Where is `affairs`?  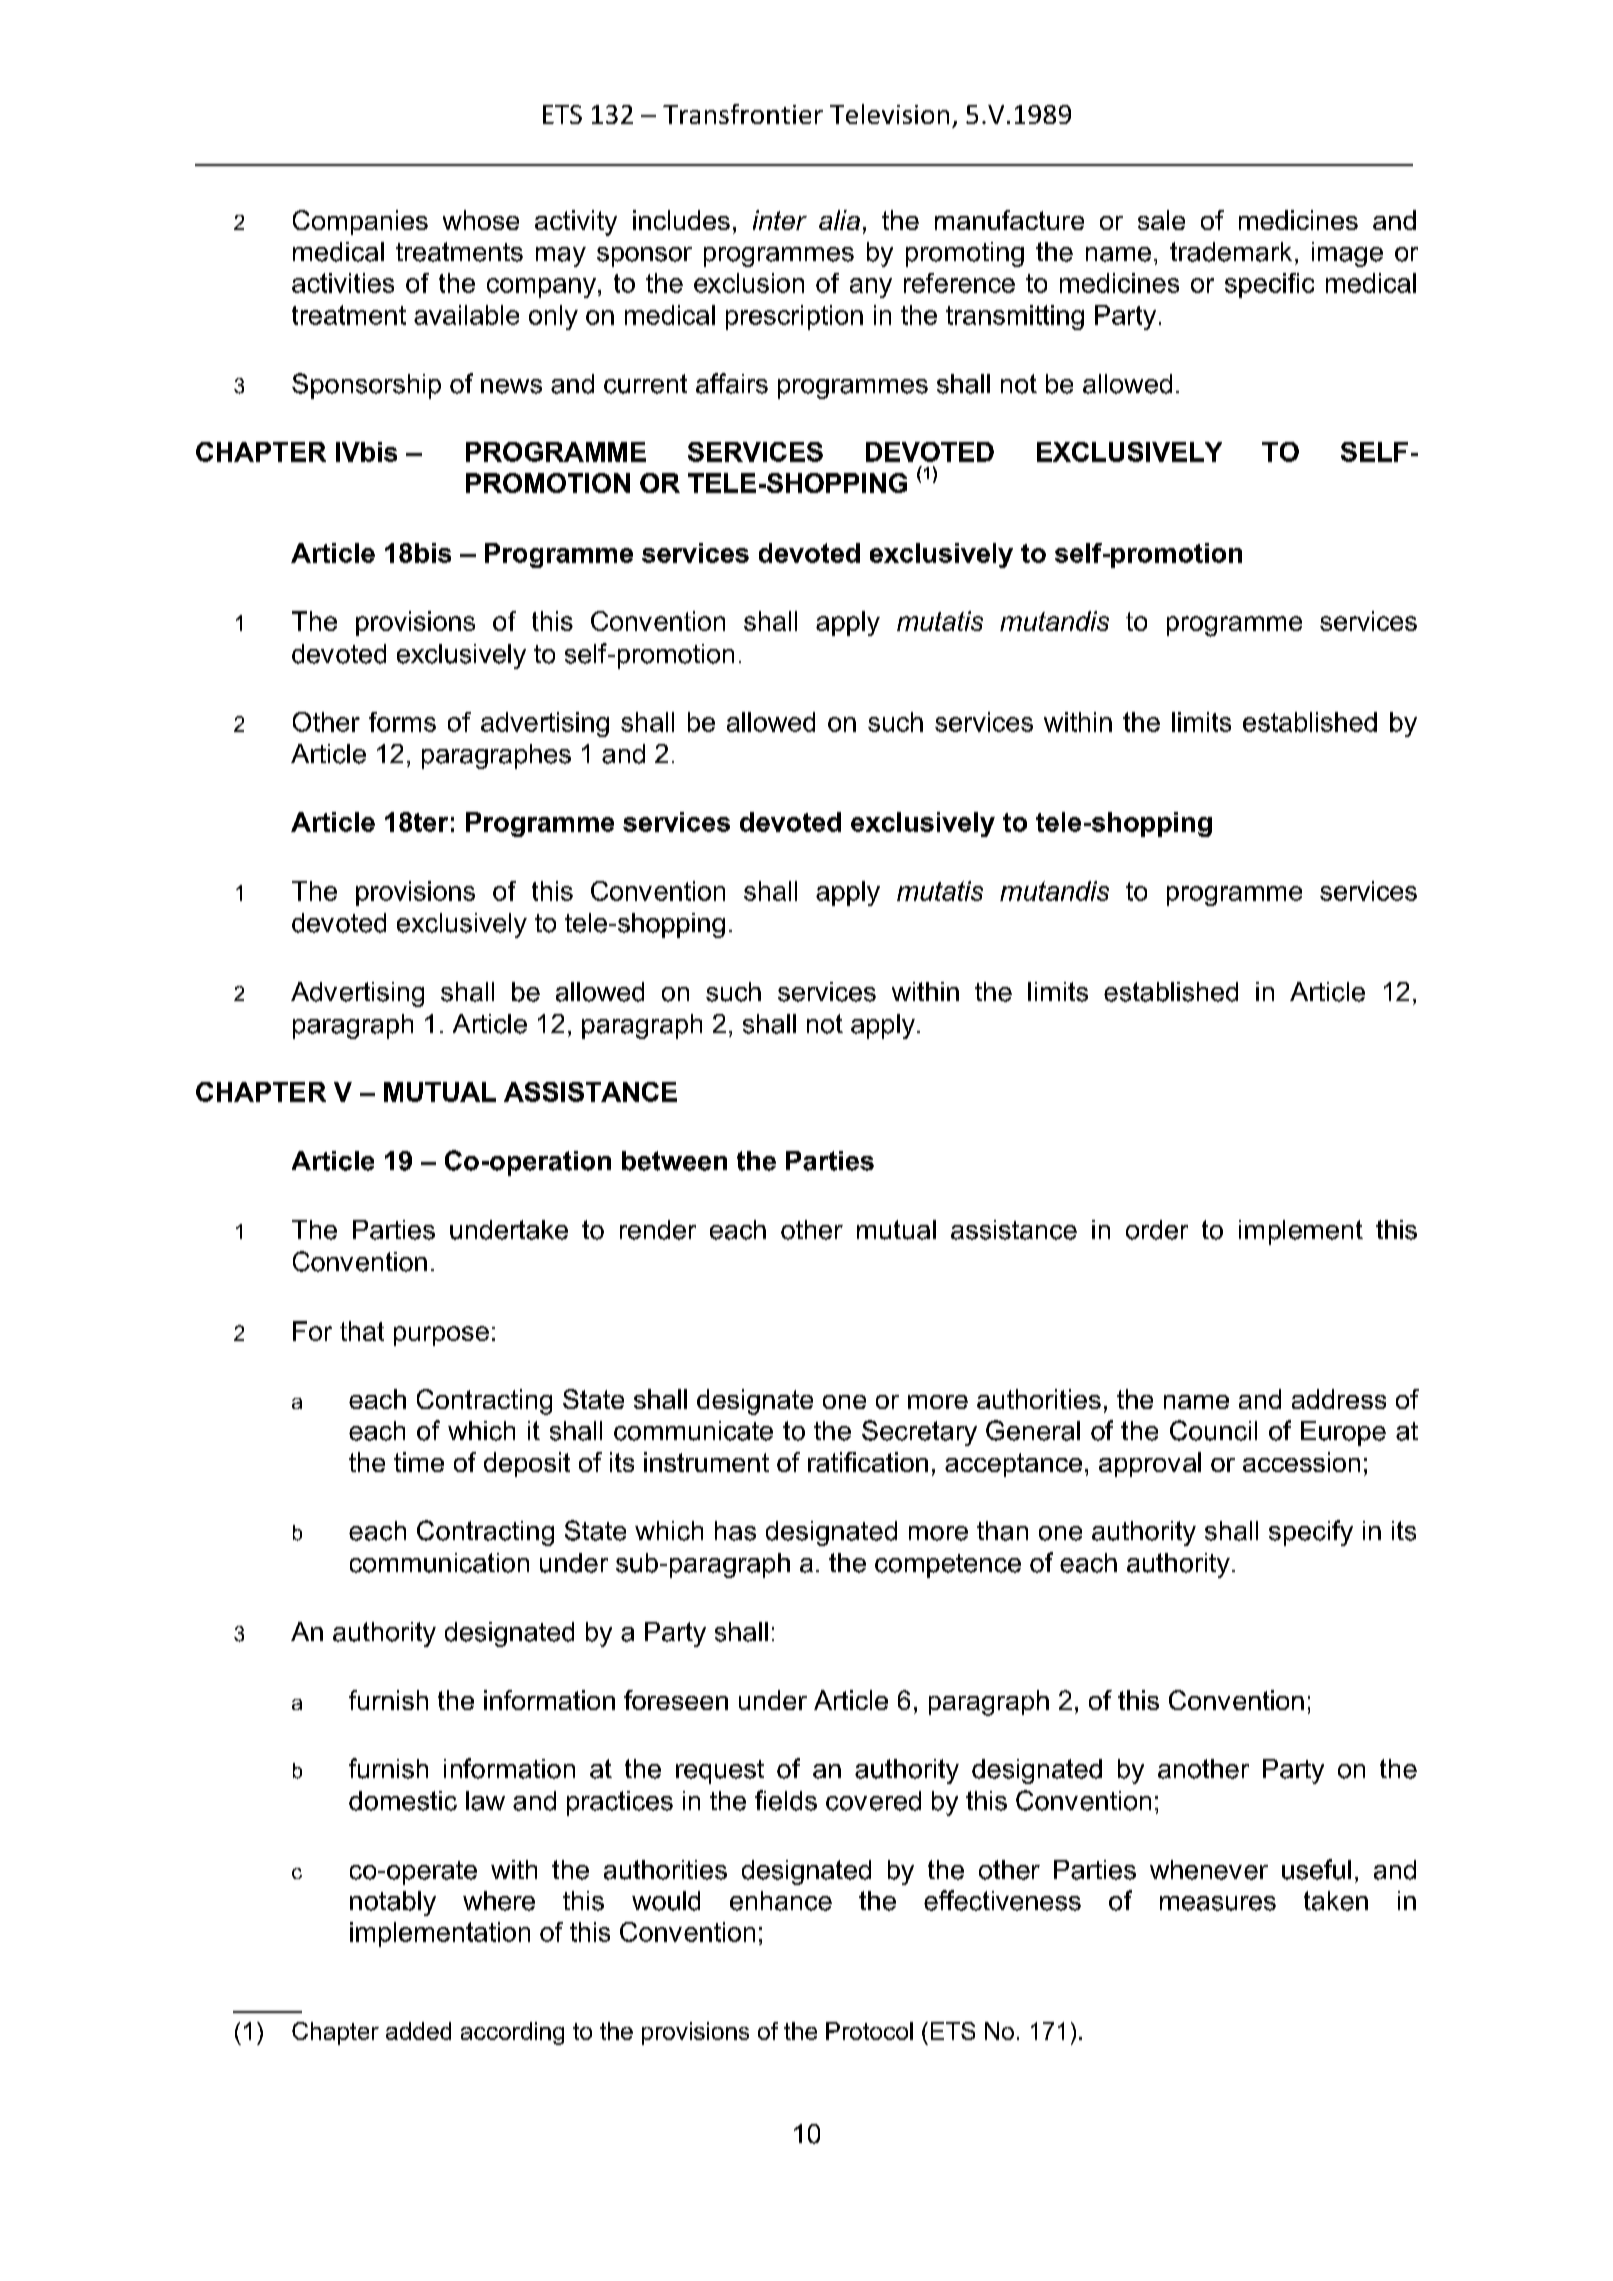
affairs is located at coordinates (732, 383).
